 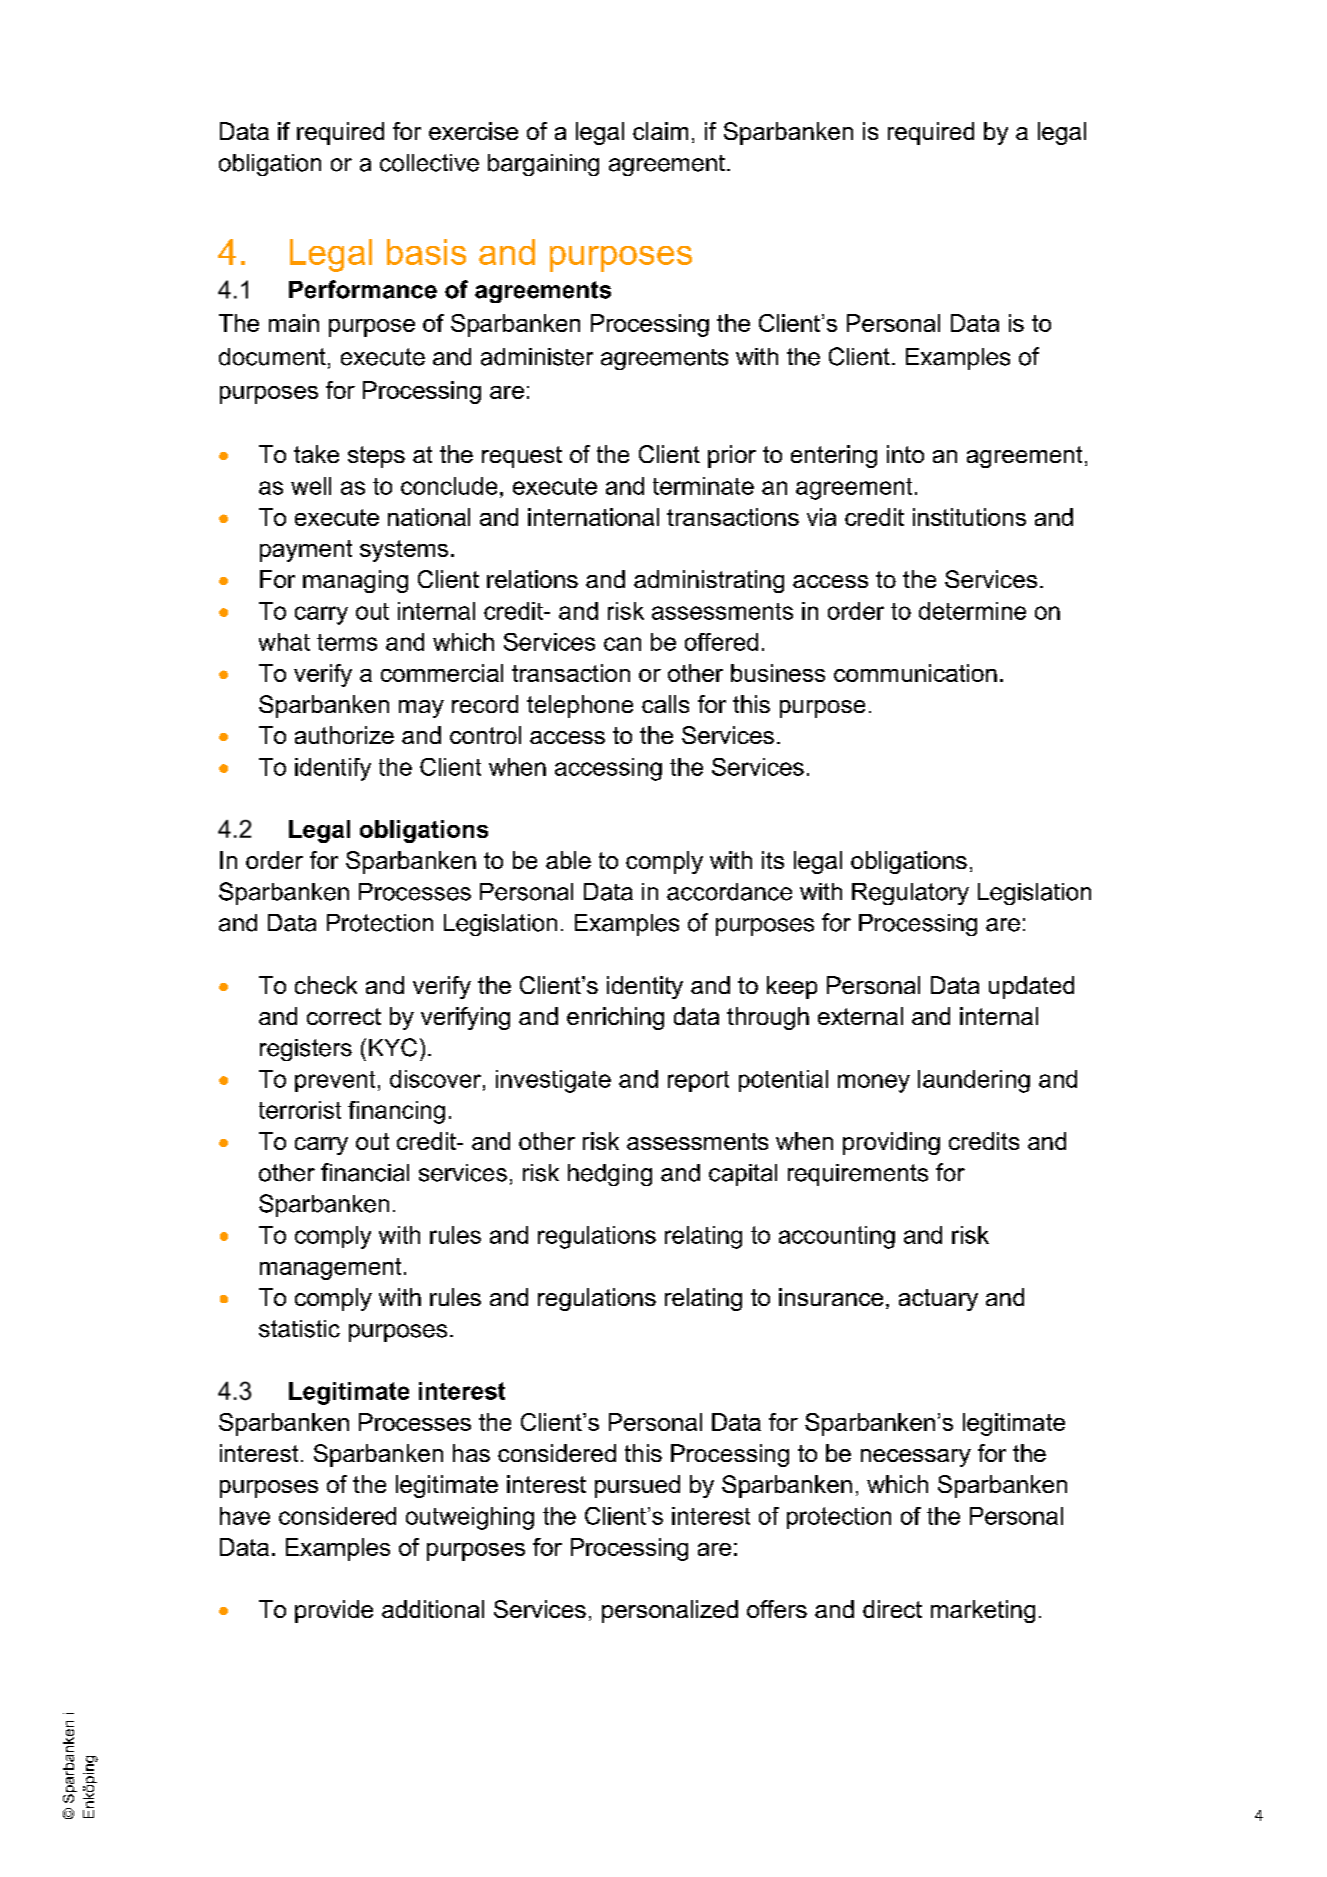 What do you see at coordinates (333, 769) in the screenshot?
I see `identify` at bounding box center [333, 769].
